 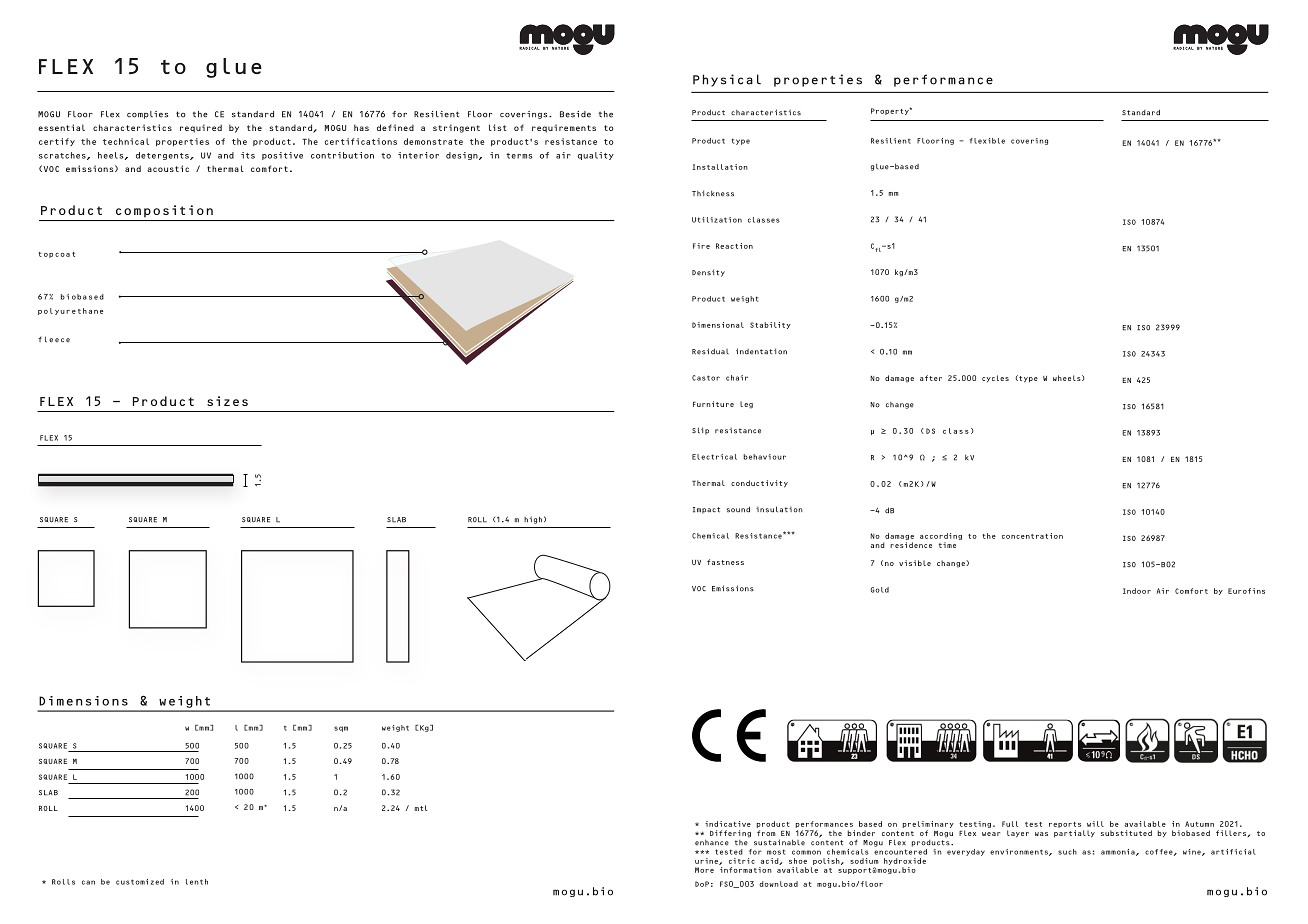 I want to click on customized, so click(x=140, y=882).
